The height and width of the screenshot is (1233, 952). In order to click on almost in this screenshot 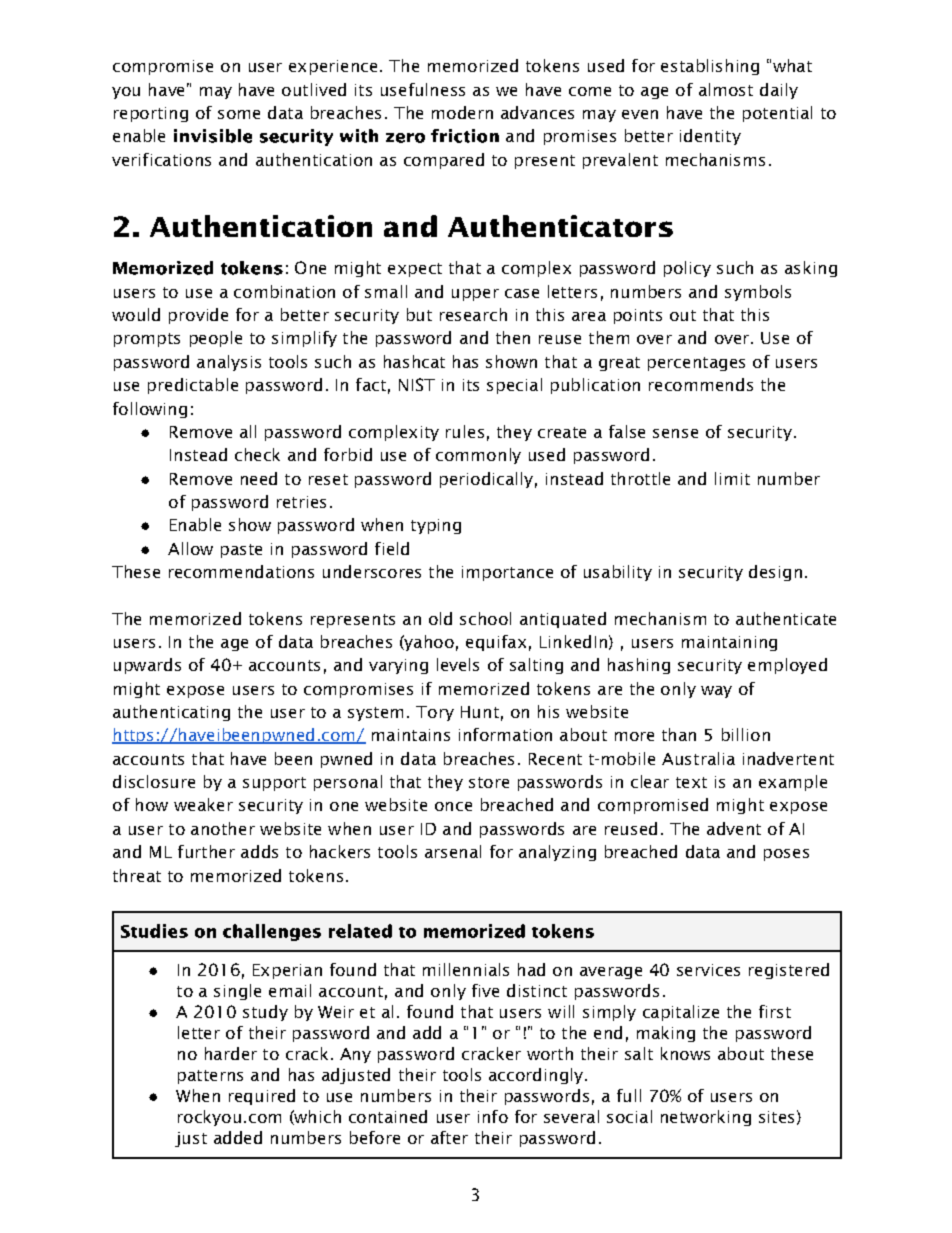, I will do `click(726, 89)`.
